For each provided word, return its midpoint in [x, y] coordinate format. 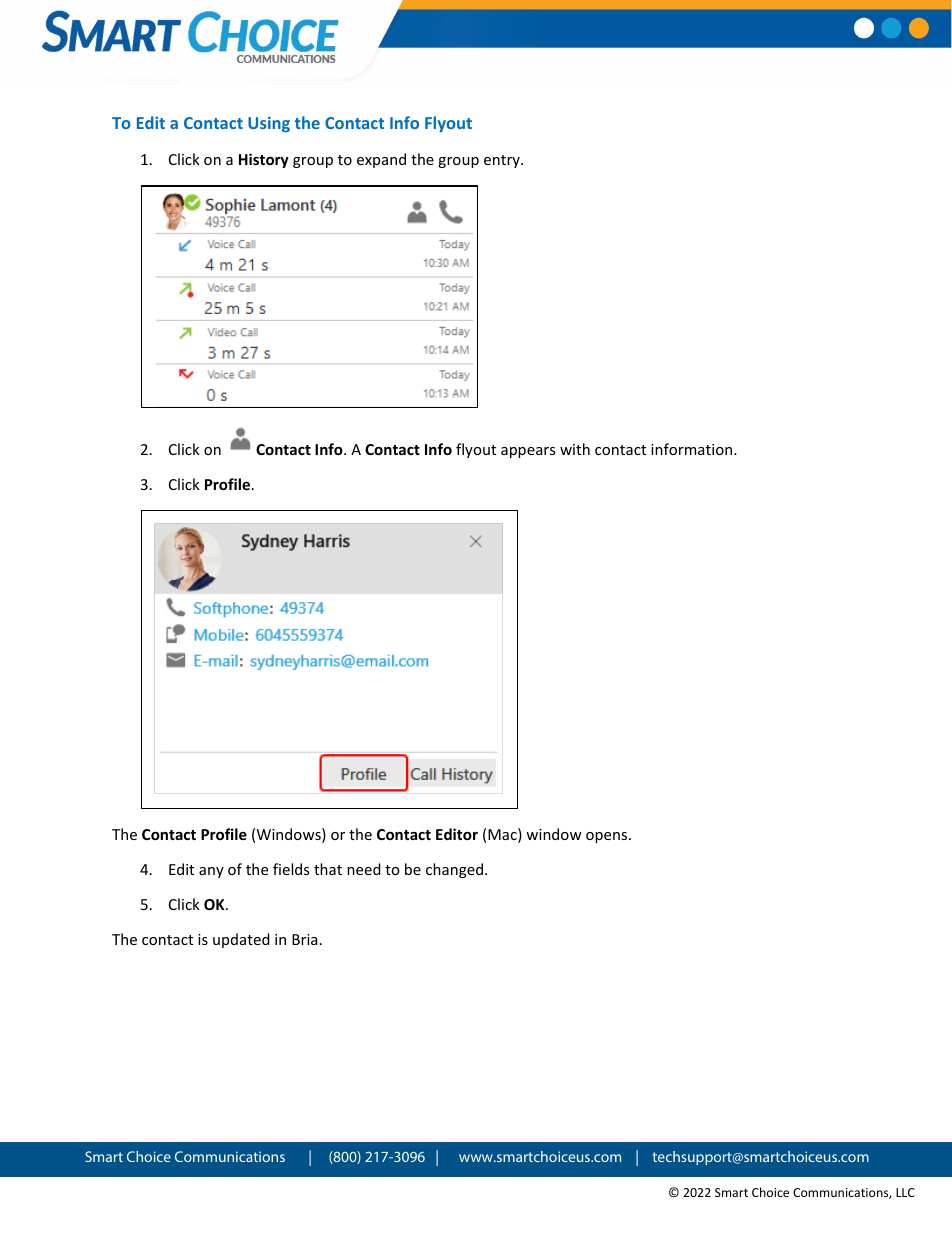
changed [454, 870]
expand [381, 160]
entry [503, 161]
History [264, 160]
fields [291, 869]
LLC [905, 1192]
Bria [304, 939]
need [364, 869]
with [575, 449]
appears [528, 452]
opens [608, 837]
